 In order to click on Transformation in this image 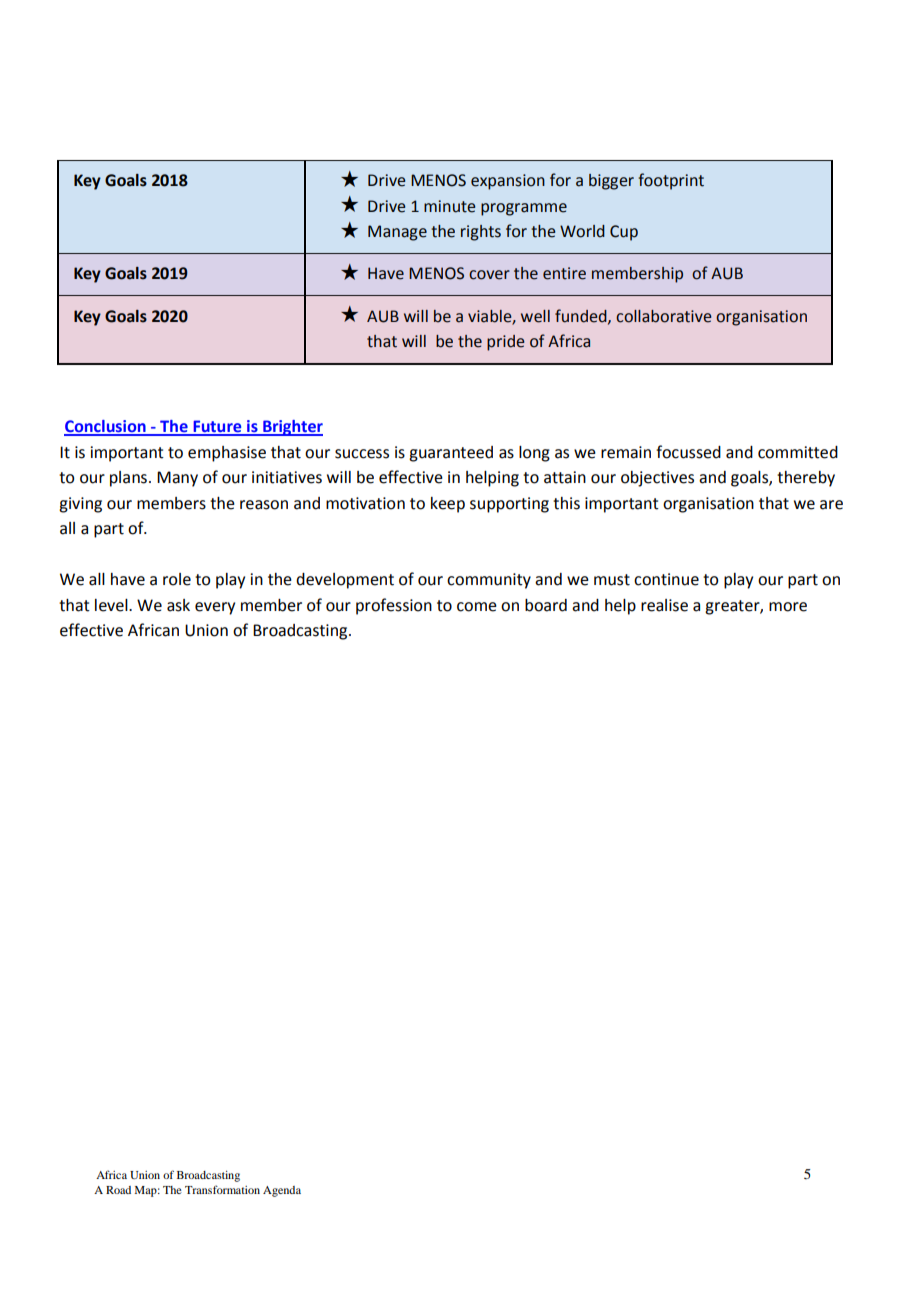, I will do `click(222, 1189)`.
